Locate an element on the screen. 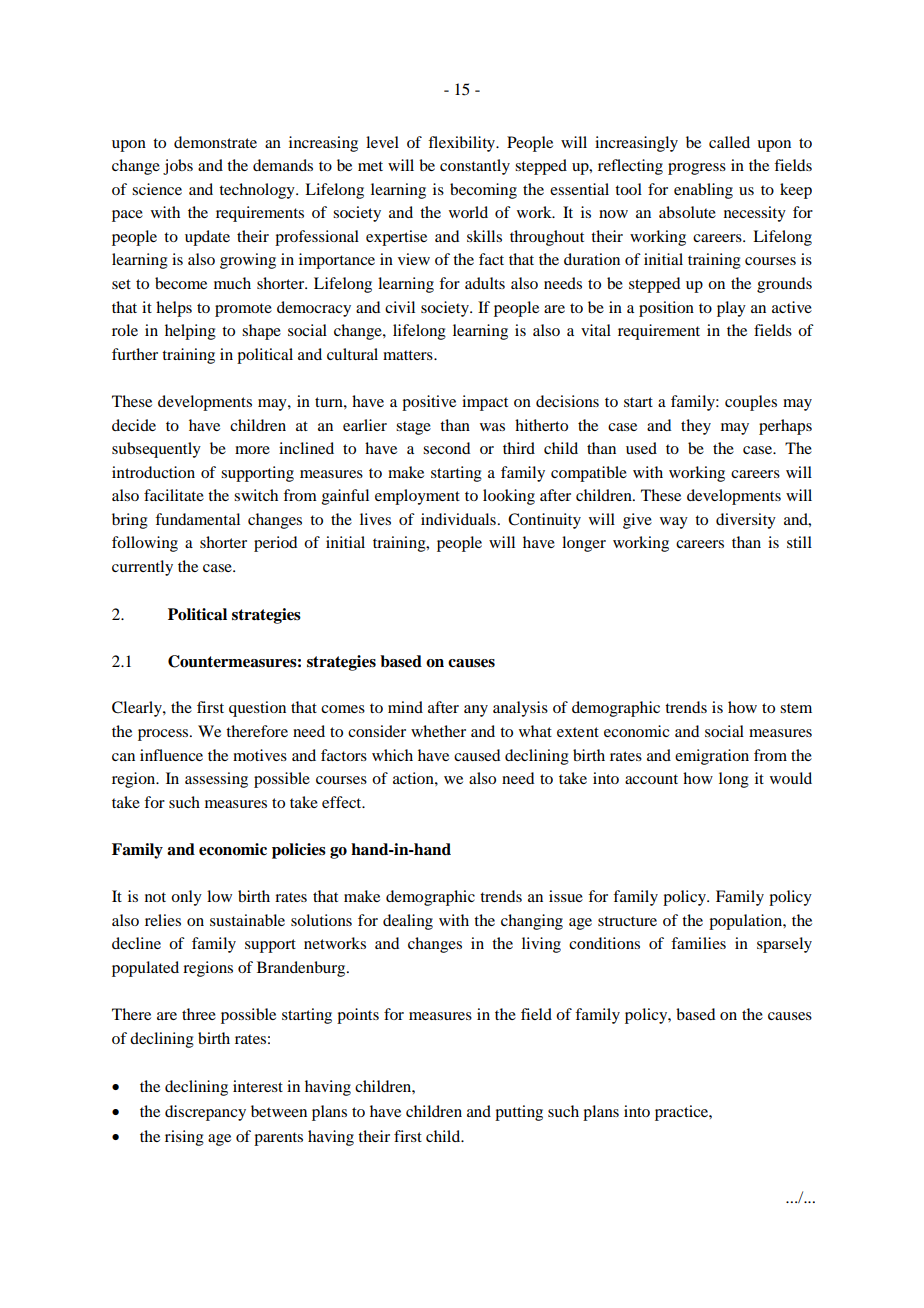 Image resolution: width=924 pixels, height=1308 pixels. whether is located at coordinates (438, 731).
